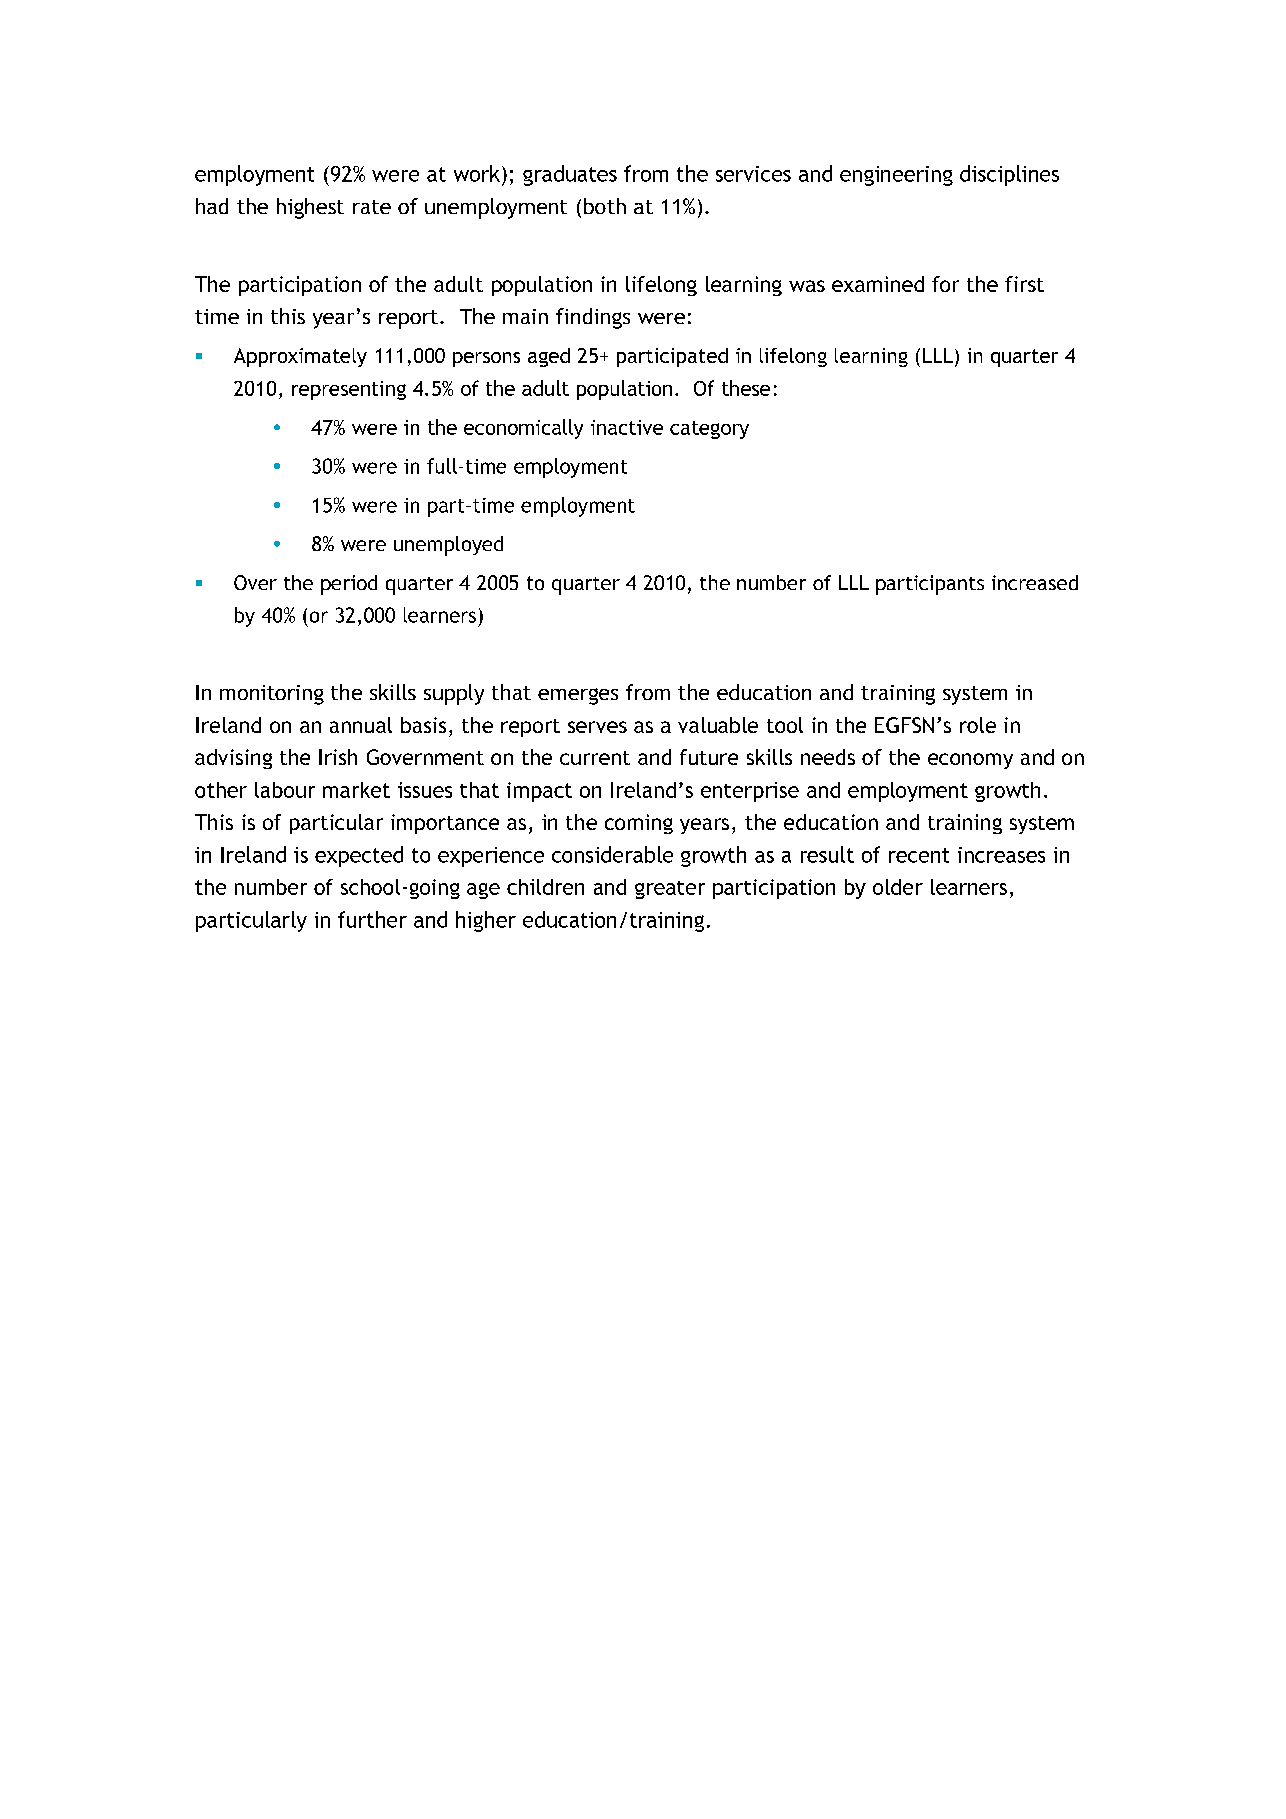  What do you see at coordinates (448, 546) in the screenshot?
I see `unemployed` at bounding box center [448, 546].
